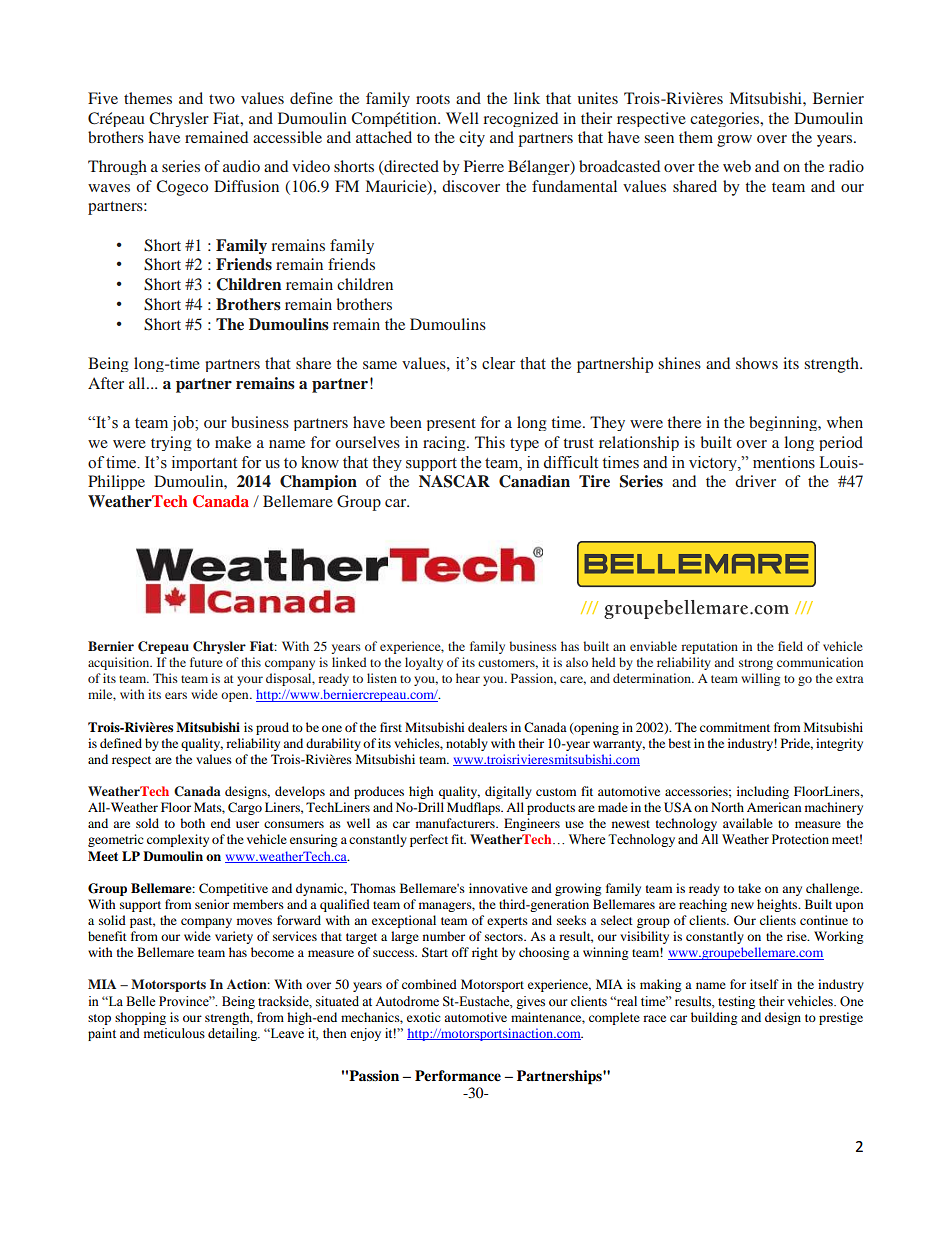  Describe the element at coordinates (472, 139) in the image. I see `city` at that location.
